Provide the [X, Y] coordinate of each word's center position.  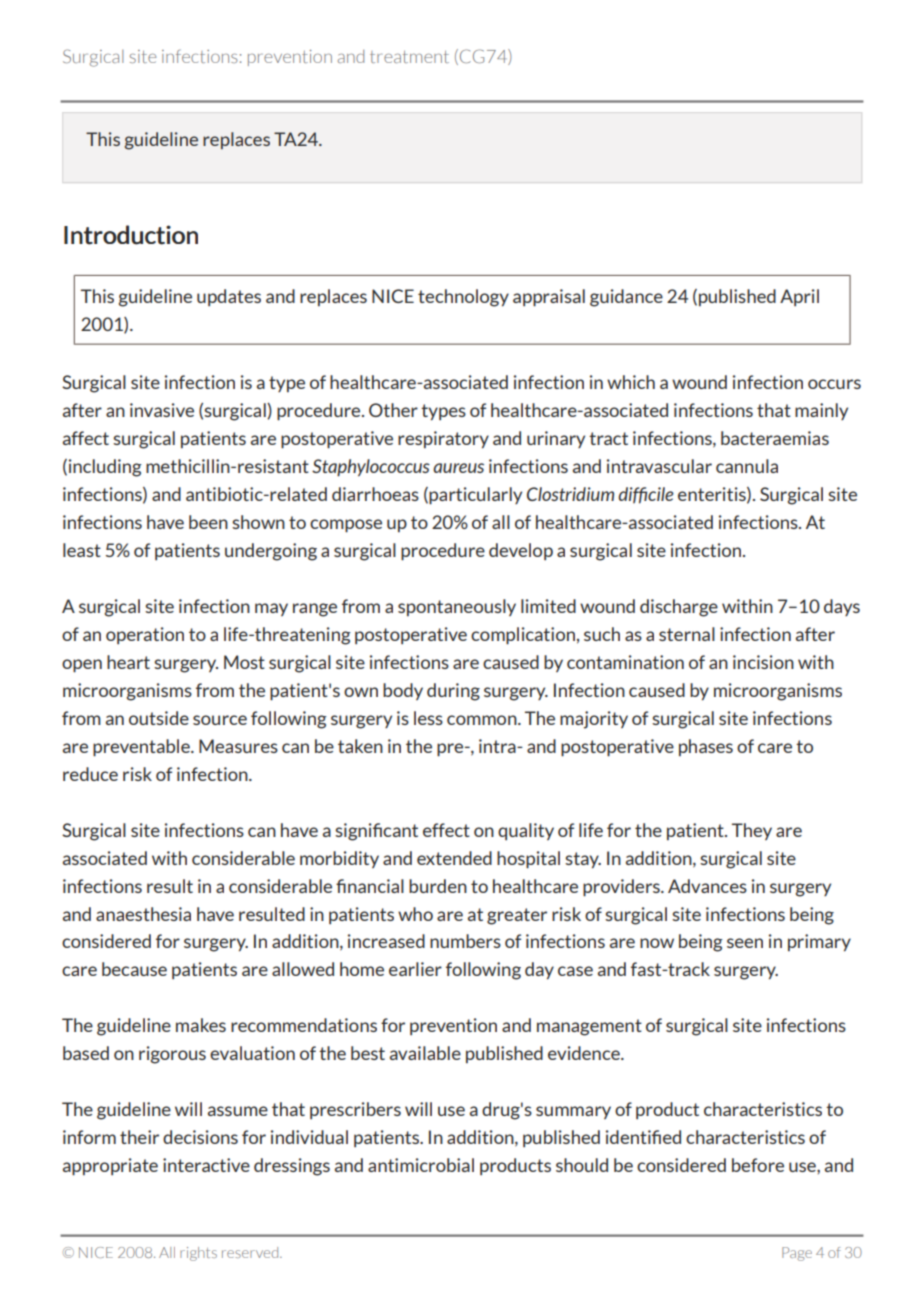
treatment [409, 57]
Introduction [131, 235]
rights [198, 1254]
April [799, 297]
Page [797, 1254]
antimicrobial [421, 1165]
